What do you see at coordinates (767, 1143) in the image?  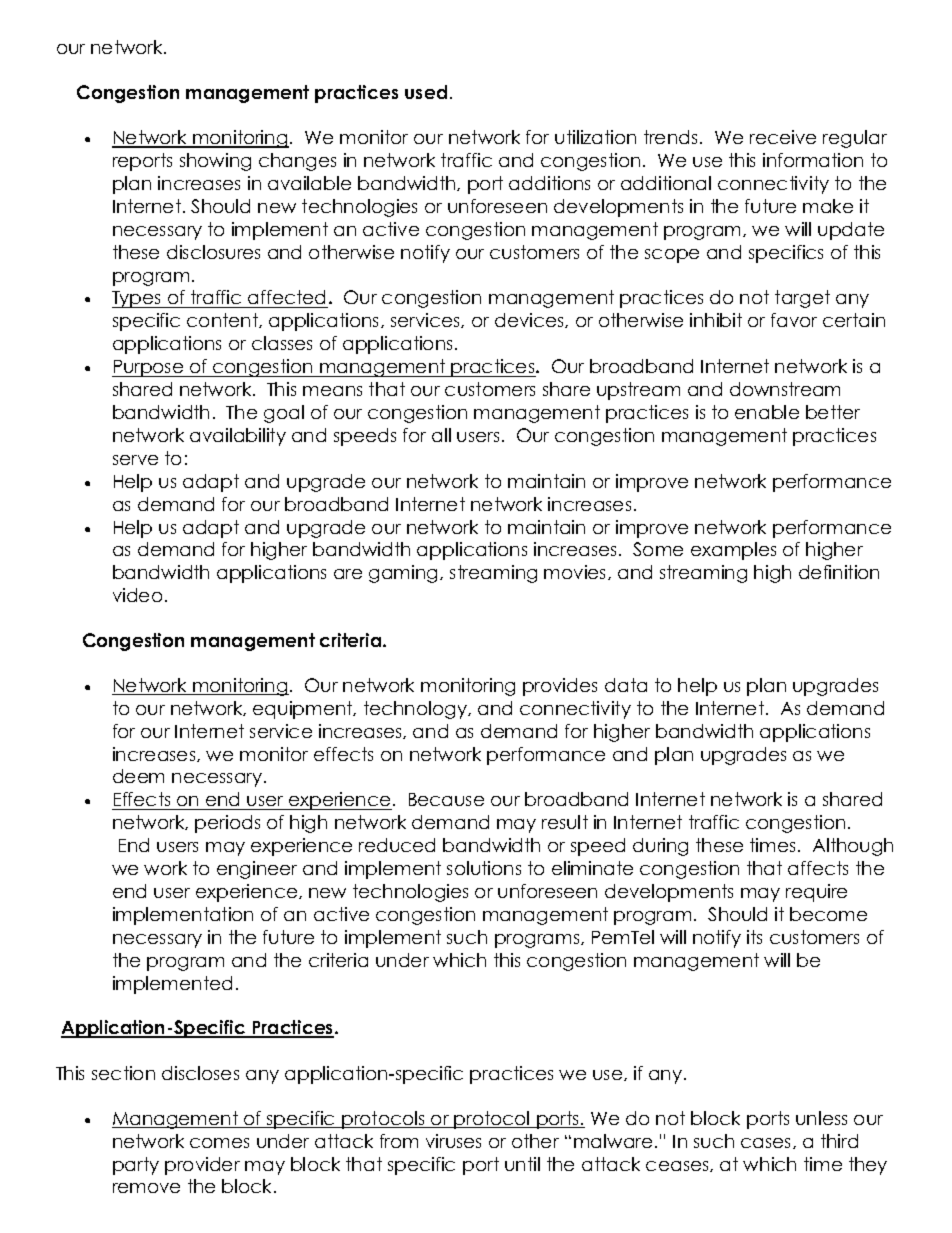 I see `cases` at bounding box center [767, 1143].
